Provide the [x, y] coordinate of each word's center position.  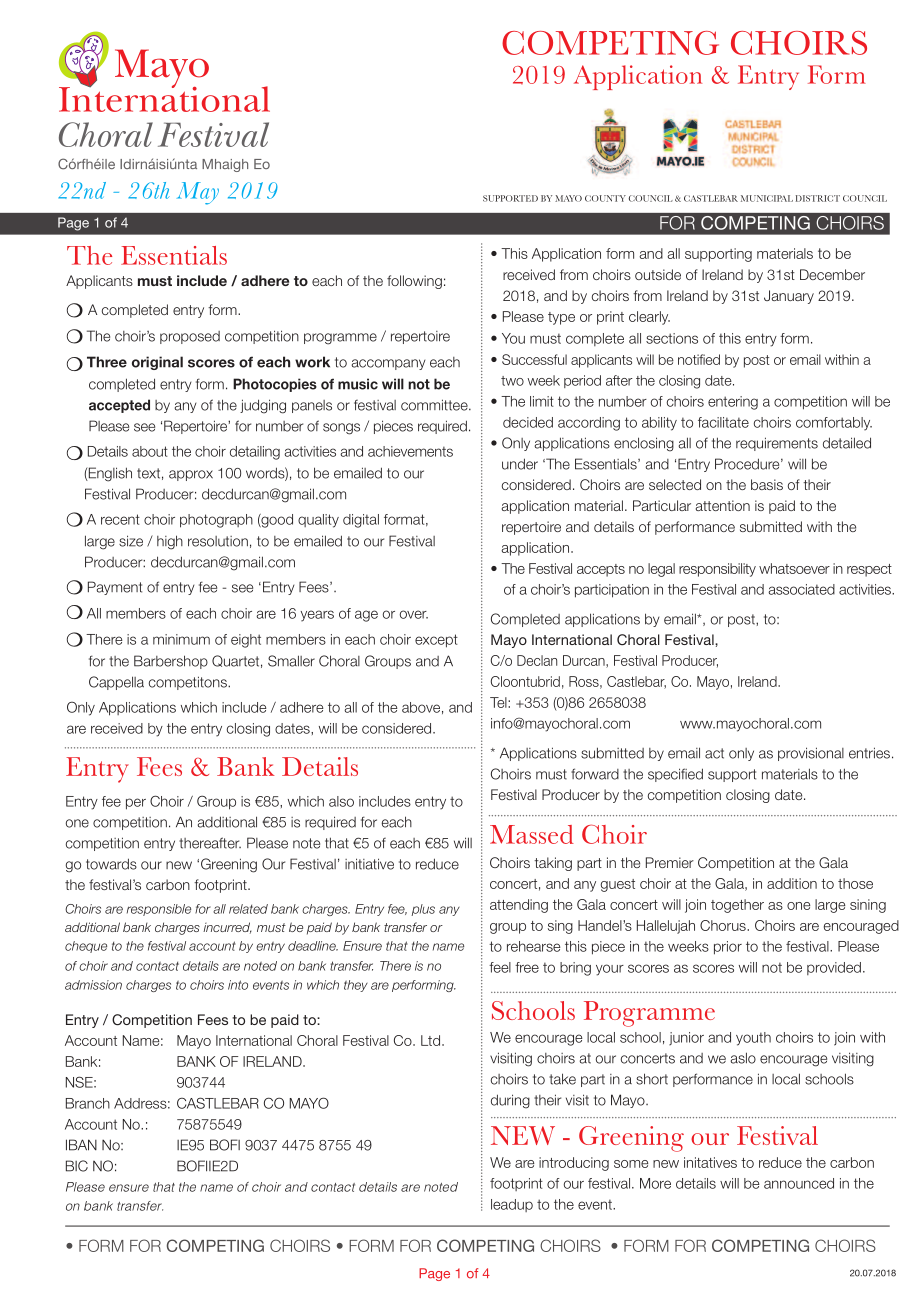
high [170, 542]
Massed [532, 834]
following [414, 282]
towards [111, 864]
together [737, 906]
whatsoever [794, 568]
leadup [512, 1205]
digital [361, 521]
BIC [77, 1166]
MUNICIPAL [767, 198]
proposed [190, 337]
